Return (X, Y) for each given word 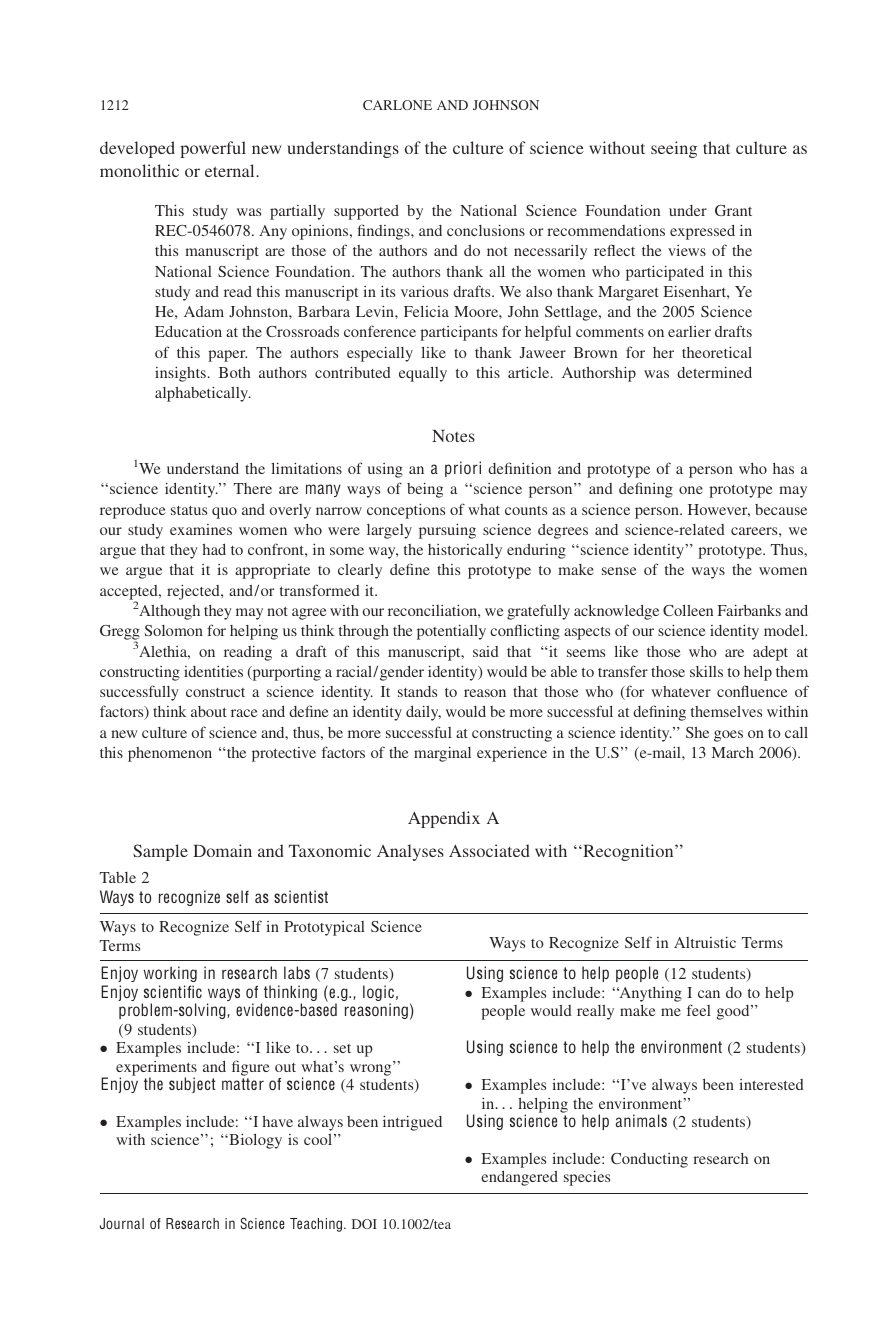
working (170, 974)
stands (417, 691)
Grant (733, 210)
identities (213, 671)
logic (378, 994)
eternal (231, 170)
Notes (453, 436)
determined (714, 372)
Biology (254, 1141)
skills (706, 671)
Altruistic (705, 942)
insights (180, 374)
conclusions (486, 230)
